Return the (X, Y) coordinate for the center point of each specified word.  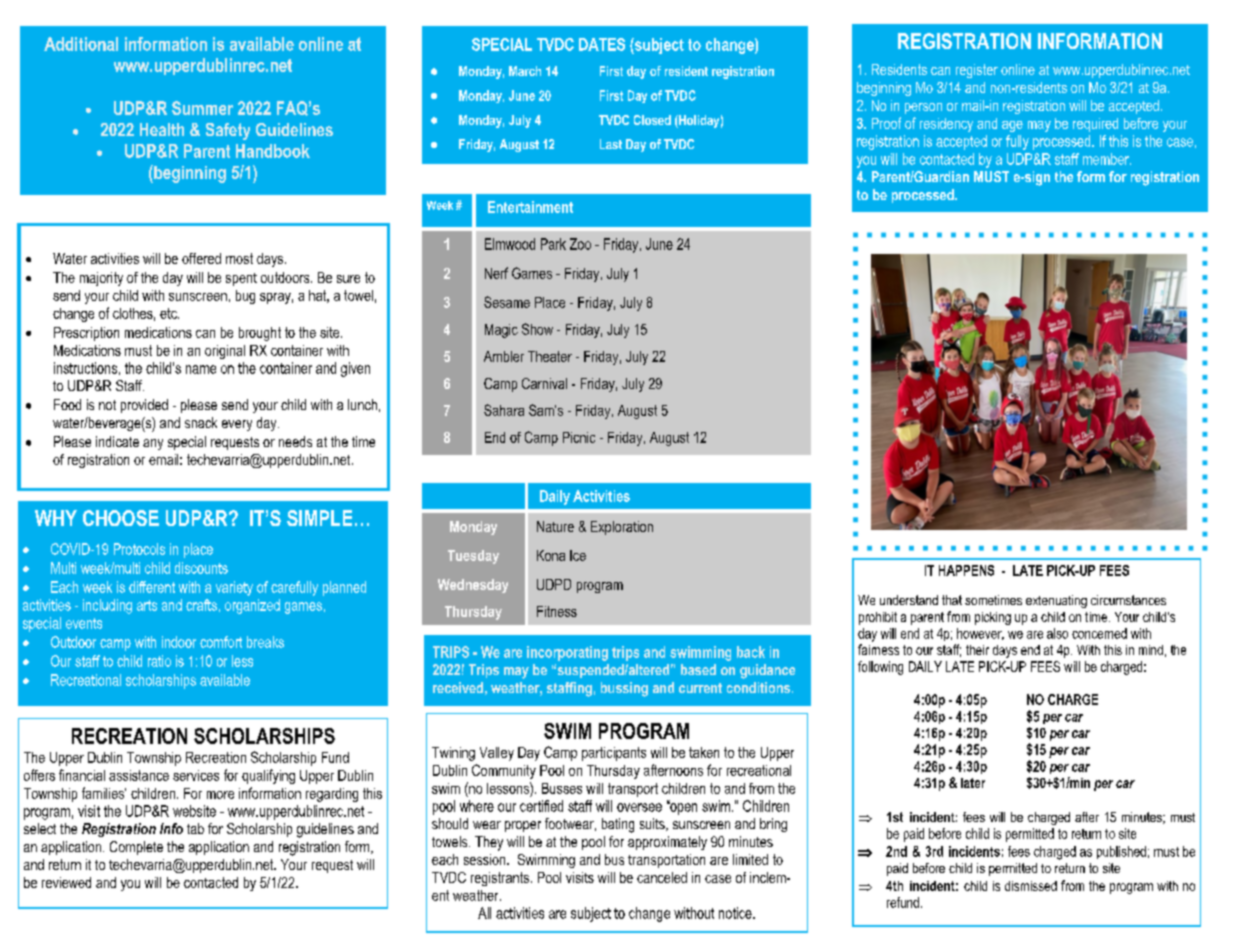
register (977, 71)
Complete (136, 848)
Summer (202, 108)
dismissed (1031, 886)
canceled (662, 877)
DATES (602, 44)
